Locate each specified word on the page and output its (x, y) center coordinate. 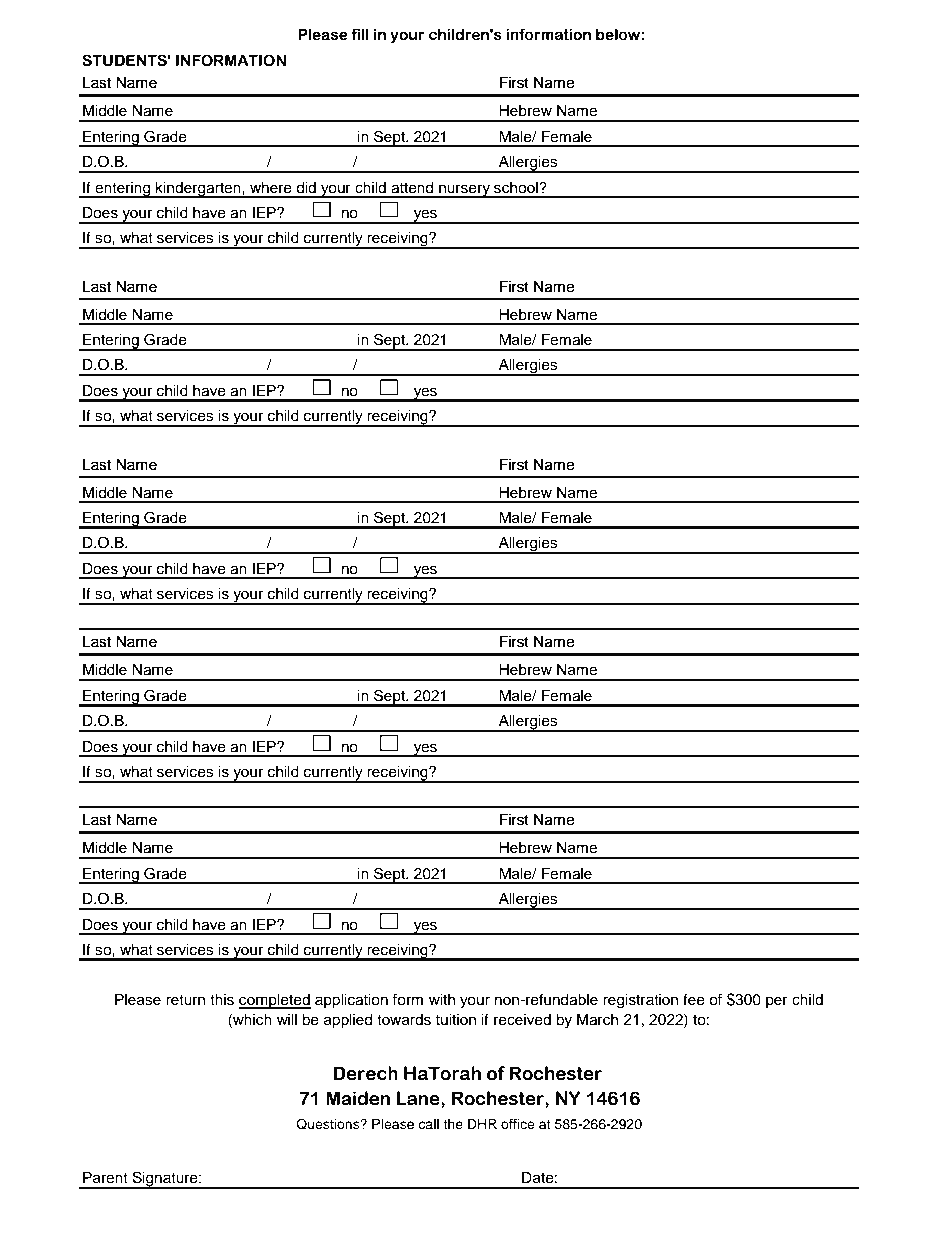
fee (694, 999)
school (517, 188)
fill (360, 34)
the (453, 1124)
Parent (105, 1177)
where (271, 188)
